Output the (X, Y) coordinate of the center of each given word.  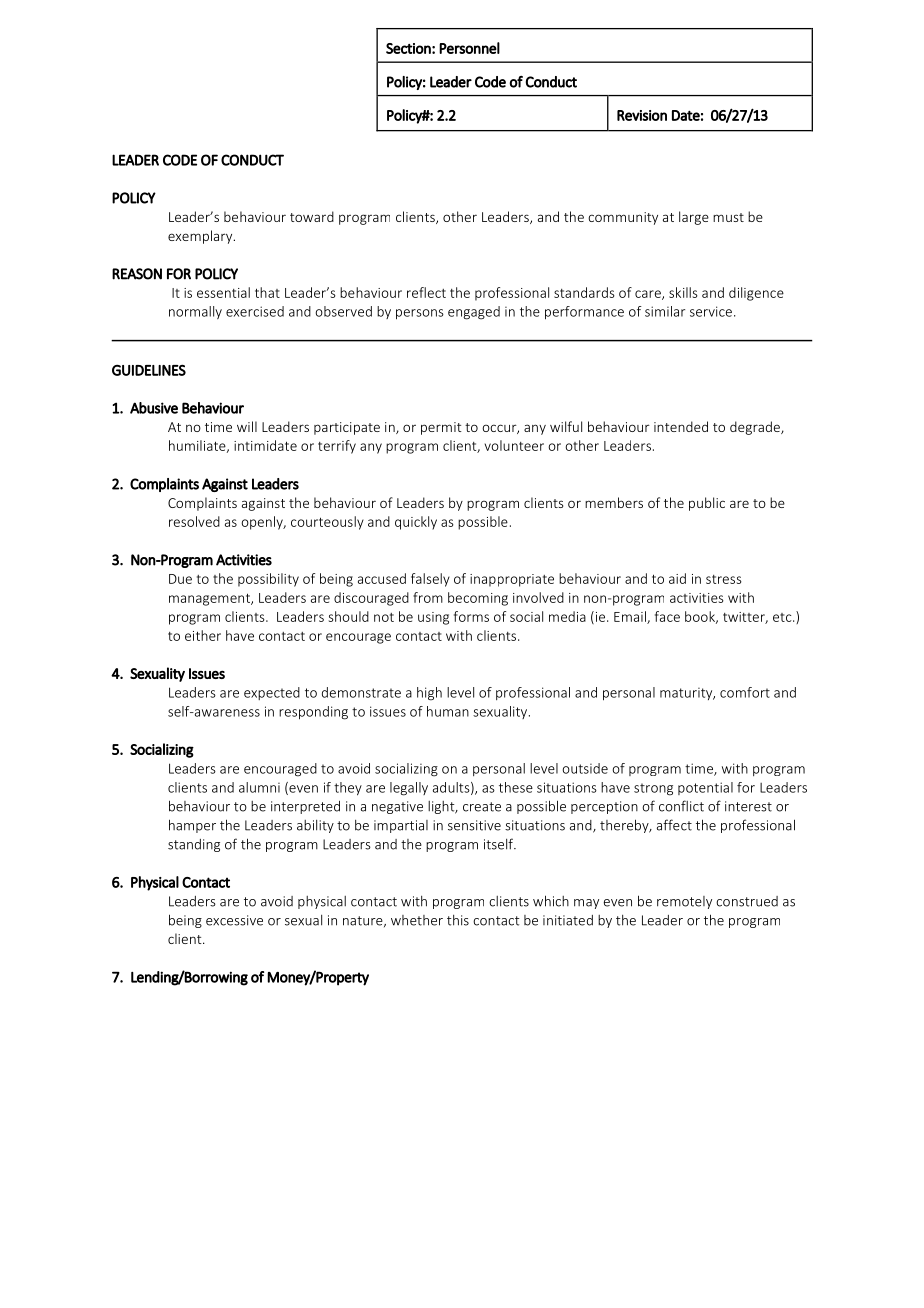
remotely (684, 902)
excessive (234, 920)
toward (312, 216)
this (458, 920)
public (707, 504)
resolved (194, 521)
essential (223, 292)
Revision (642, 115)
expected (272, 693)
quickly (416, 523)
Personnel (469, 48)
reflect (426, 292)
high (429, 694)
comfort (745, 692)
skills (683, 292)
